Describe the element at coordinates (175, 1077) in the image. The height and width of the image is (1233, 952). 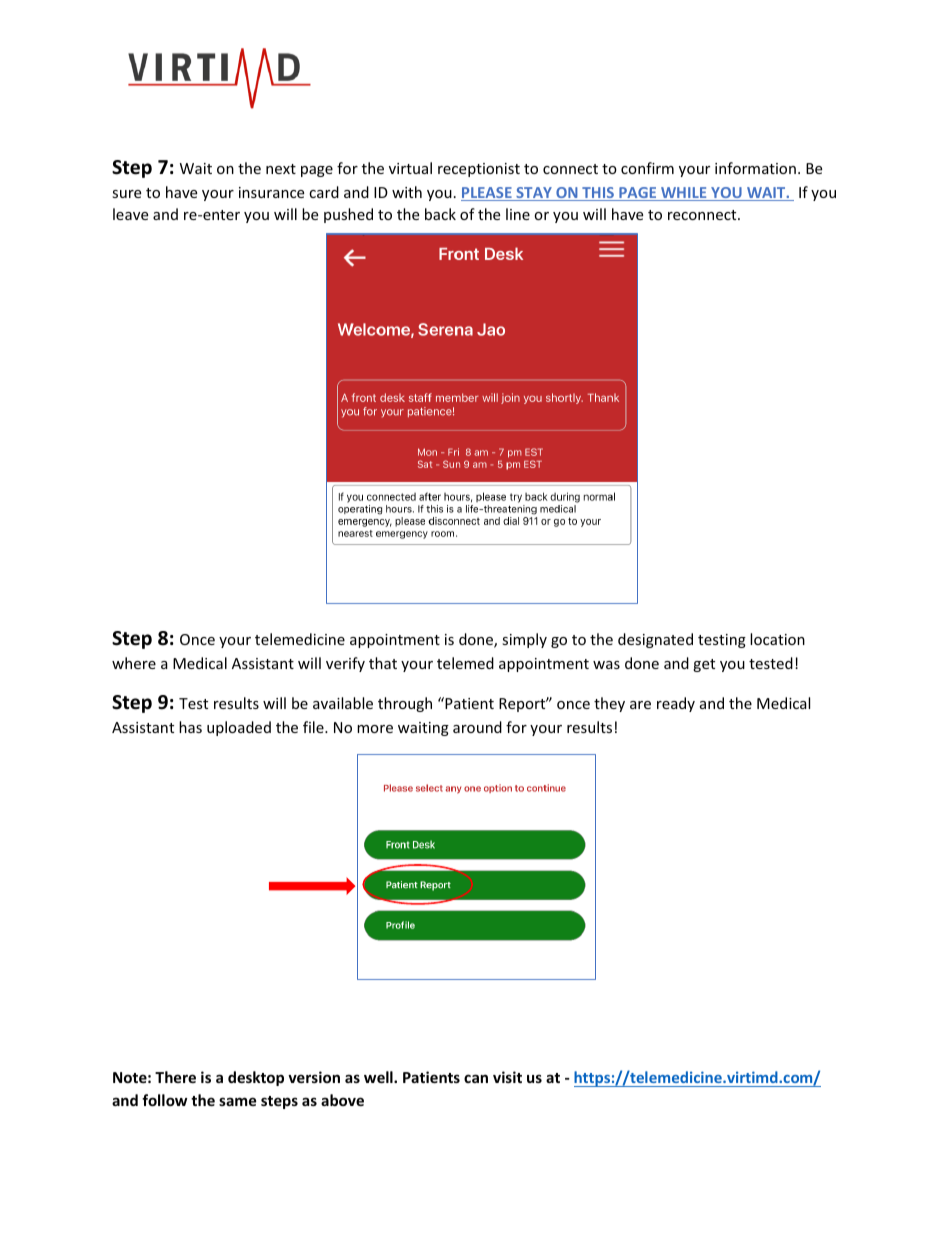
I see `There` at that location.
